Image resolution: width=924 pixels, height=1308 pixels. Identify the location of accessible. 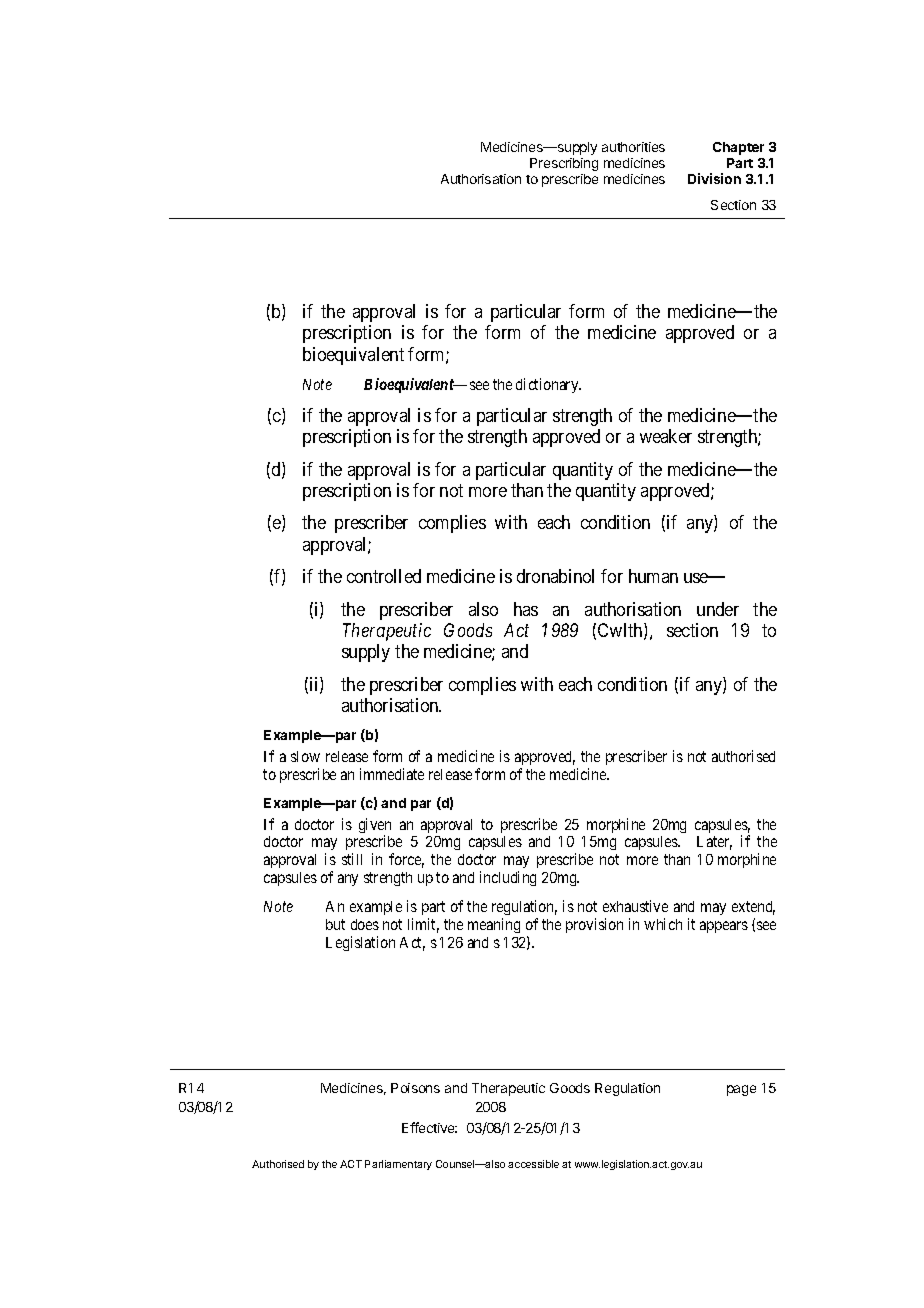
(533, 1164).
